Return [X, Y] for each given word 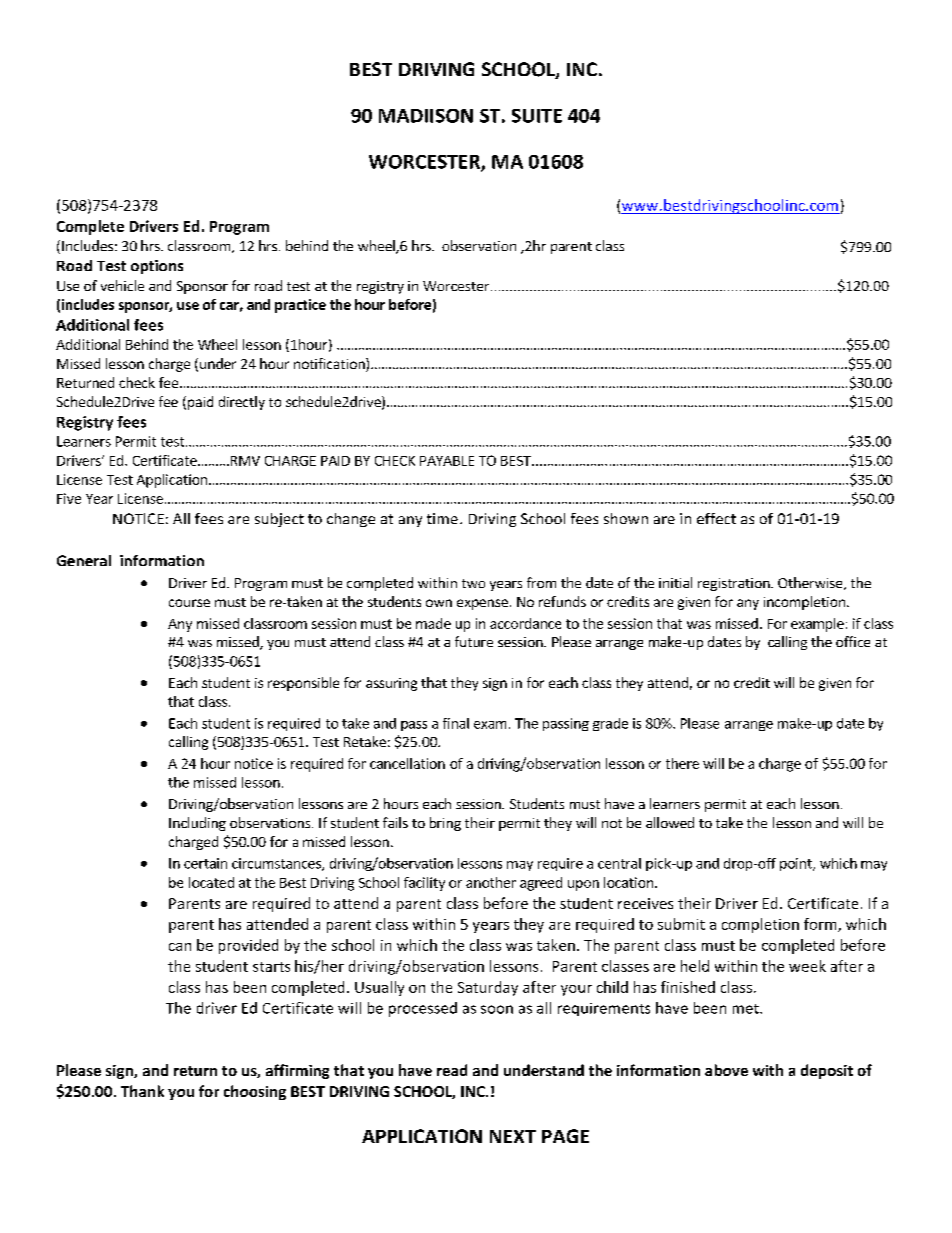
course [189, 603]
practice [300, 306]
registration [735, 584]
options [157, 267]
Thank [142, 1091]
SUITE [537, 116]
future [474, 641]
